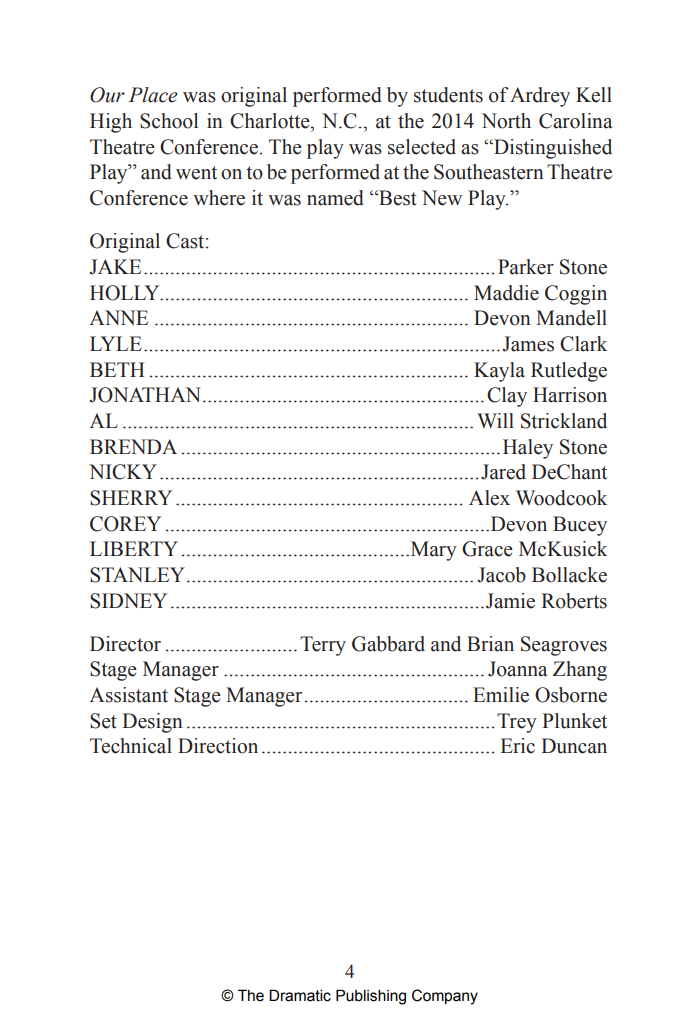 This screenshot has height=1015, width=700. I want to click on HOLLY, so click(126, 293).
